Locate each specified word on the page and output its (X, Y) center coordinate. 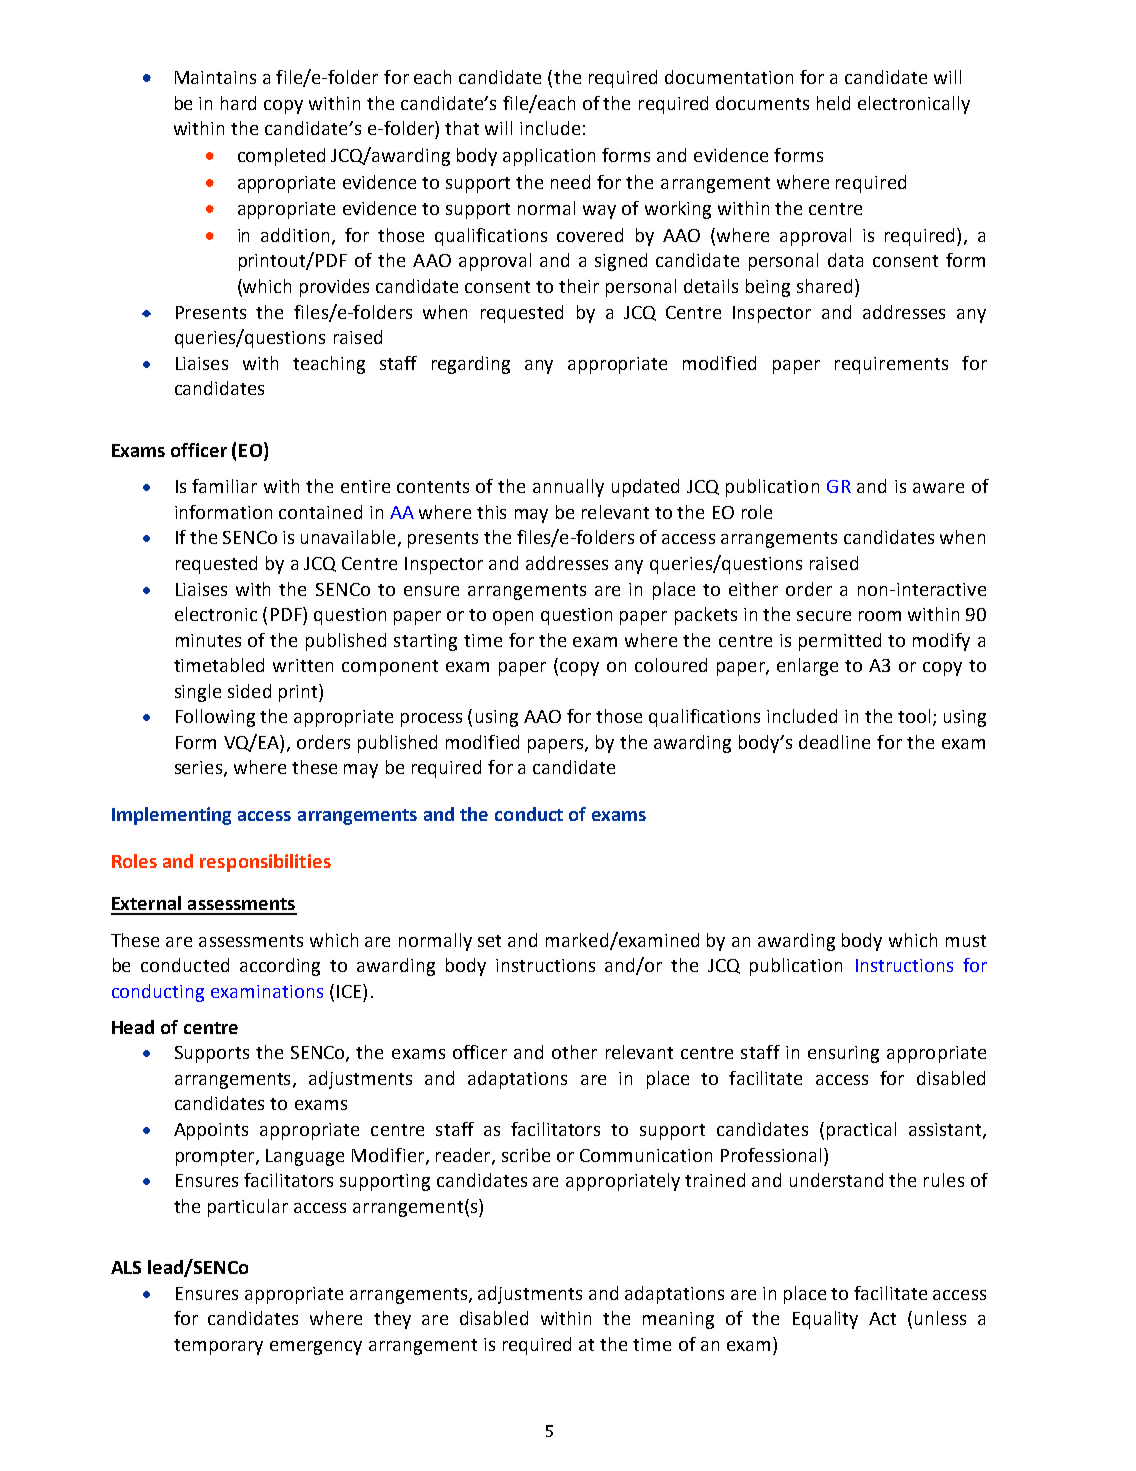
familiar (224, 486)
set (489, 941)
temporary (218, 1347)
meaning (678, 1320)
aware (938, 488)
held (833, 103)
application (549, 157)
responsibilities (265, 863)
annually (568, 488)
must (966, 941)
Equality (825, 1320)
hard (238, 103)
